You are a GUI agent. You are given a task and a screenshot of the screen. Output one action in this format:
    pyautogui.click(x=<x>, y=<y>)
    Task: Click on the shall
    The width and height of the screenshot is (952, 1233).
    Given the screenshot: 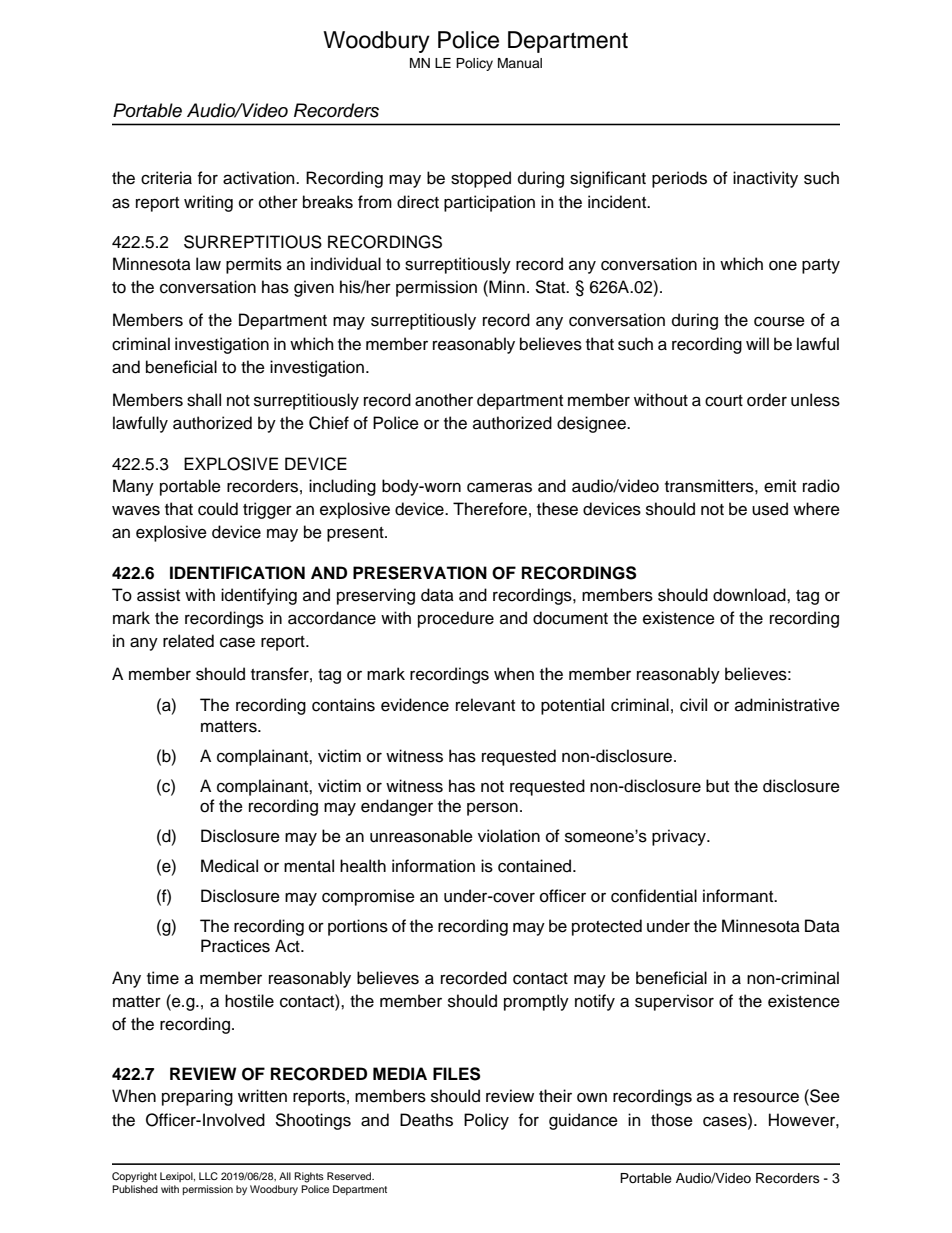 What is the action you would take?
    pyautogui.click(x=204, y=400)
